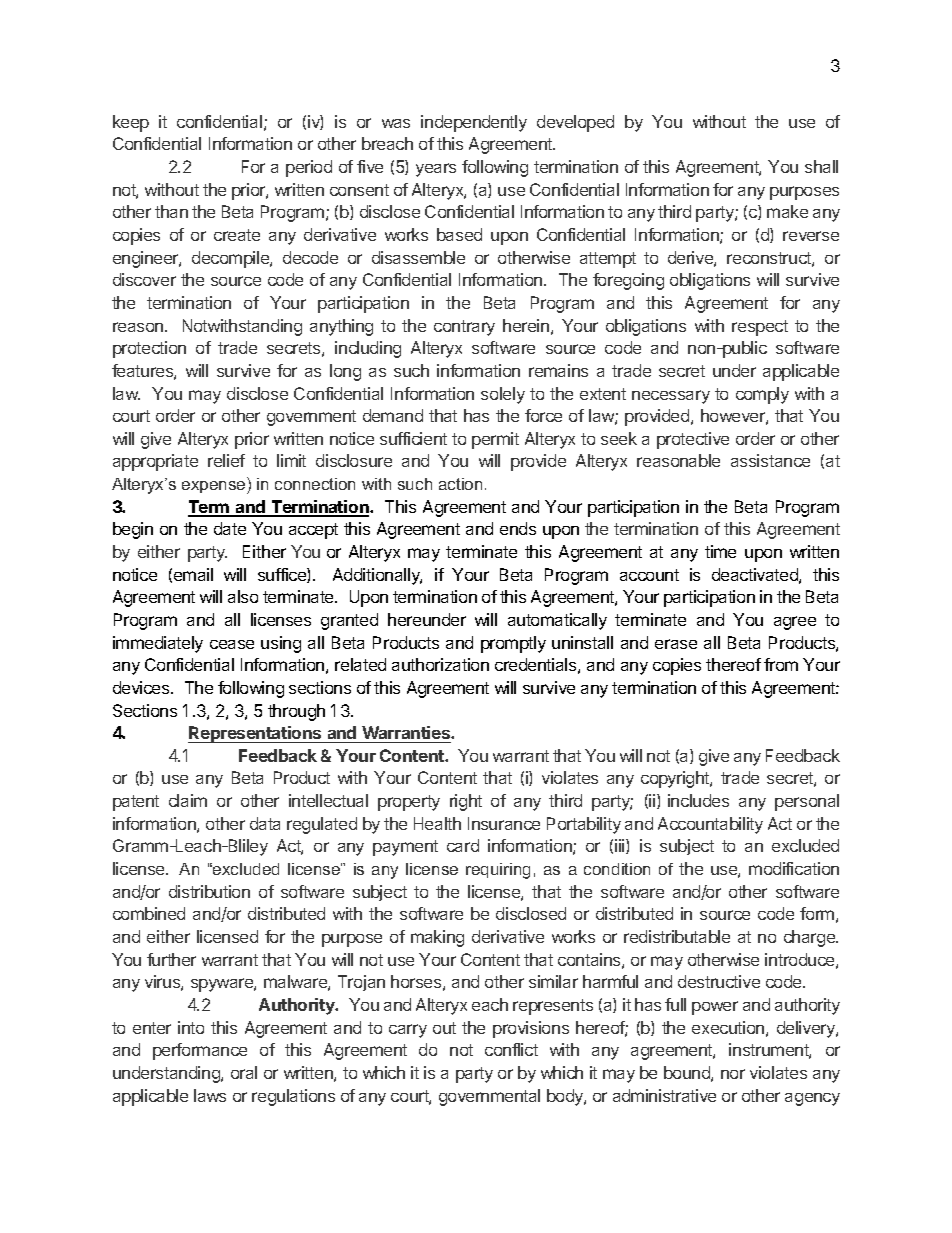 Image resolution: width=952 pixels, height=1233 pixels. I want to click on claim, so click(188, 800).
